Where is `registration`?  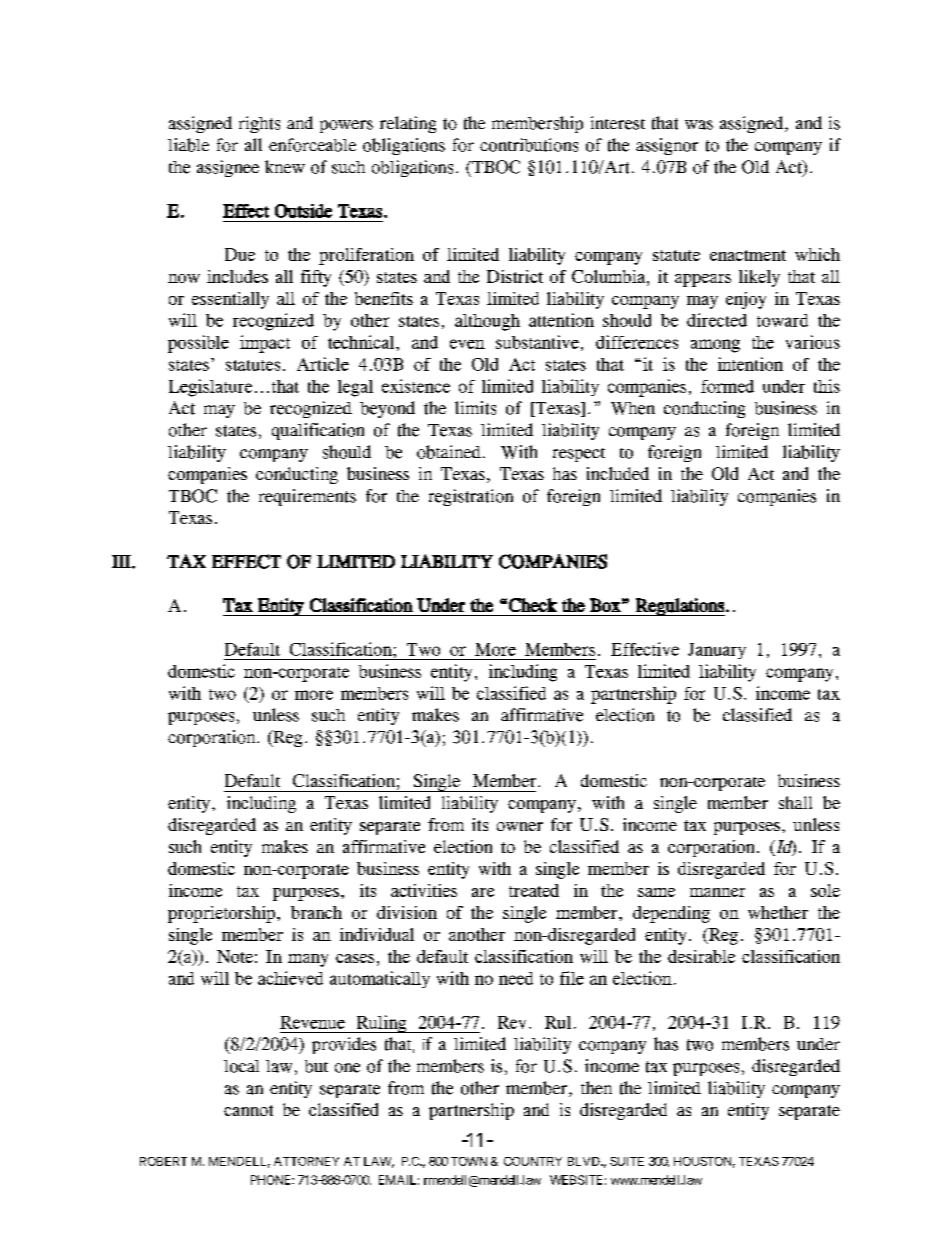 registration is located at coordinates (471, 497).
